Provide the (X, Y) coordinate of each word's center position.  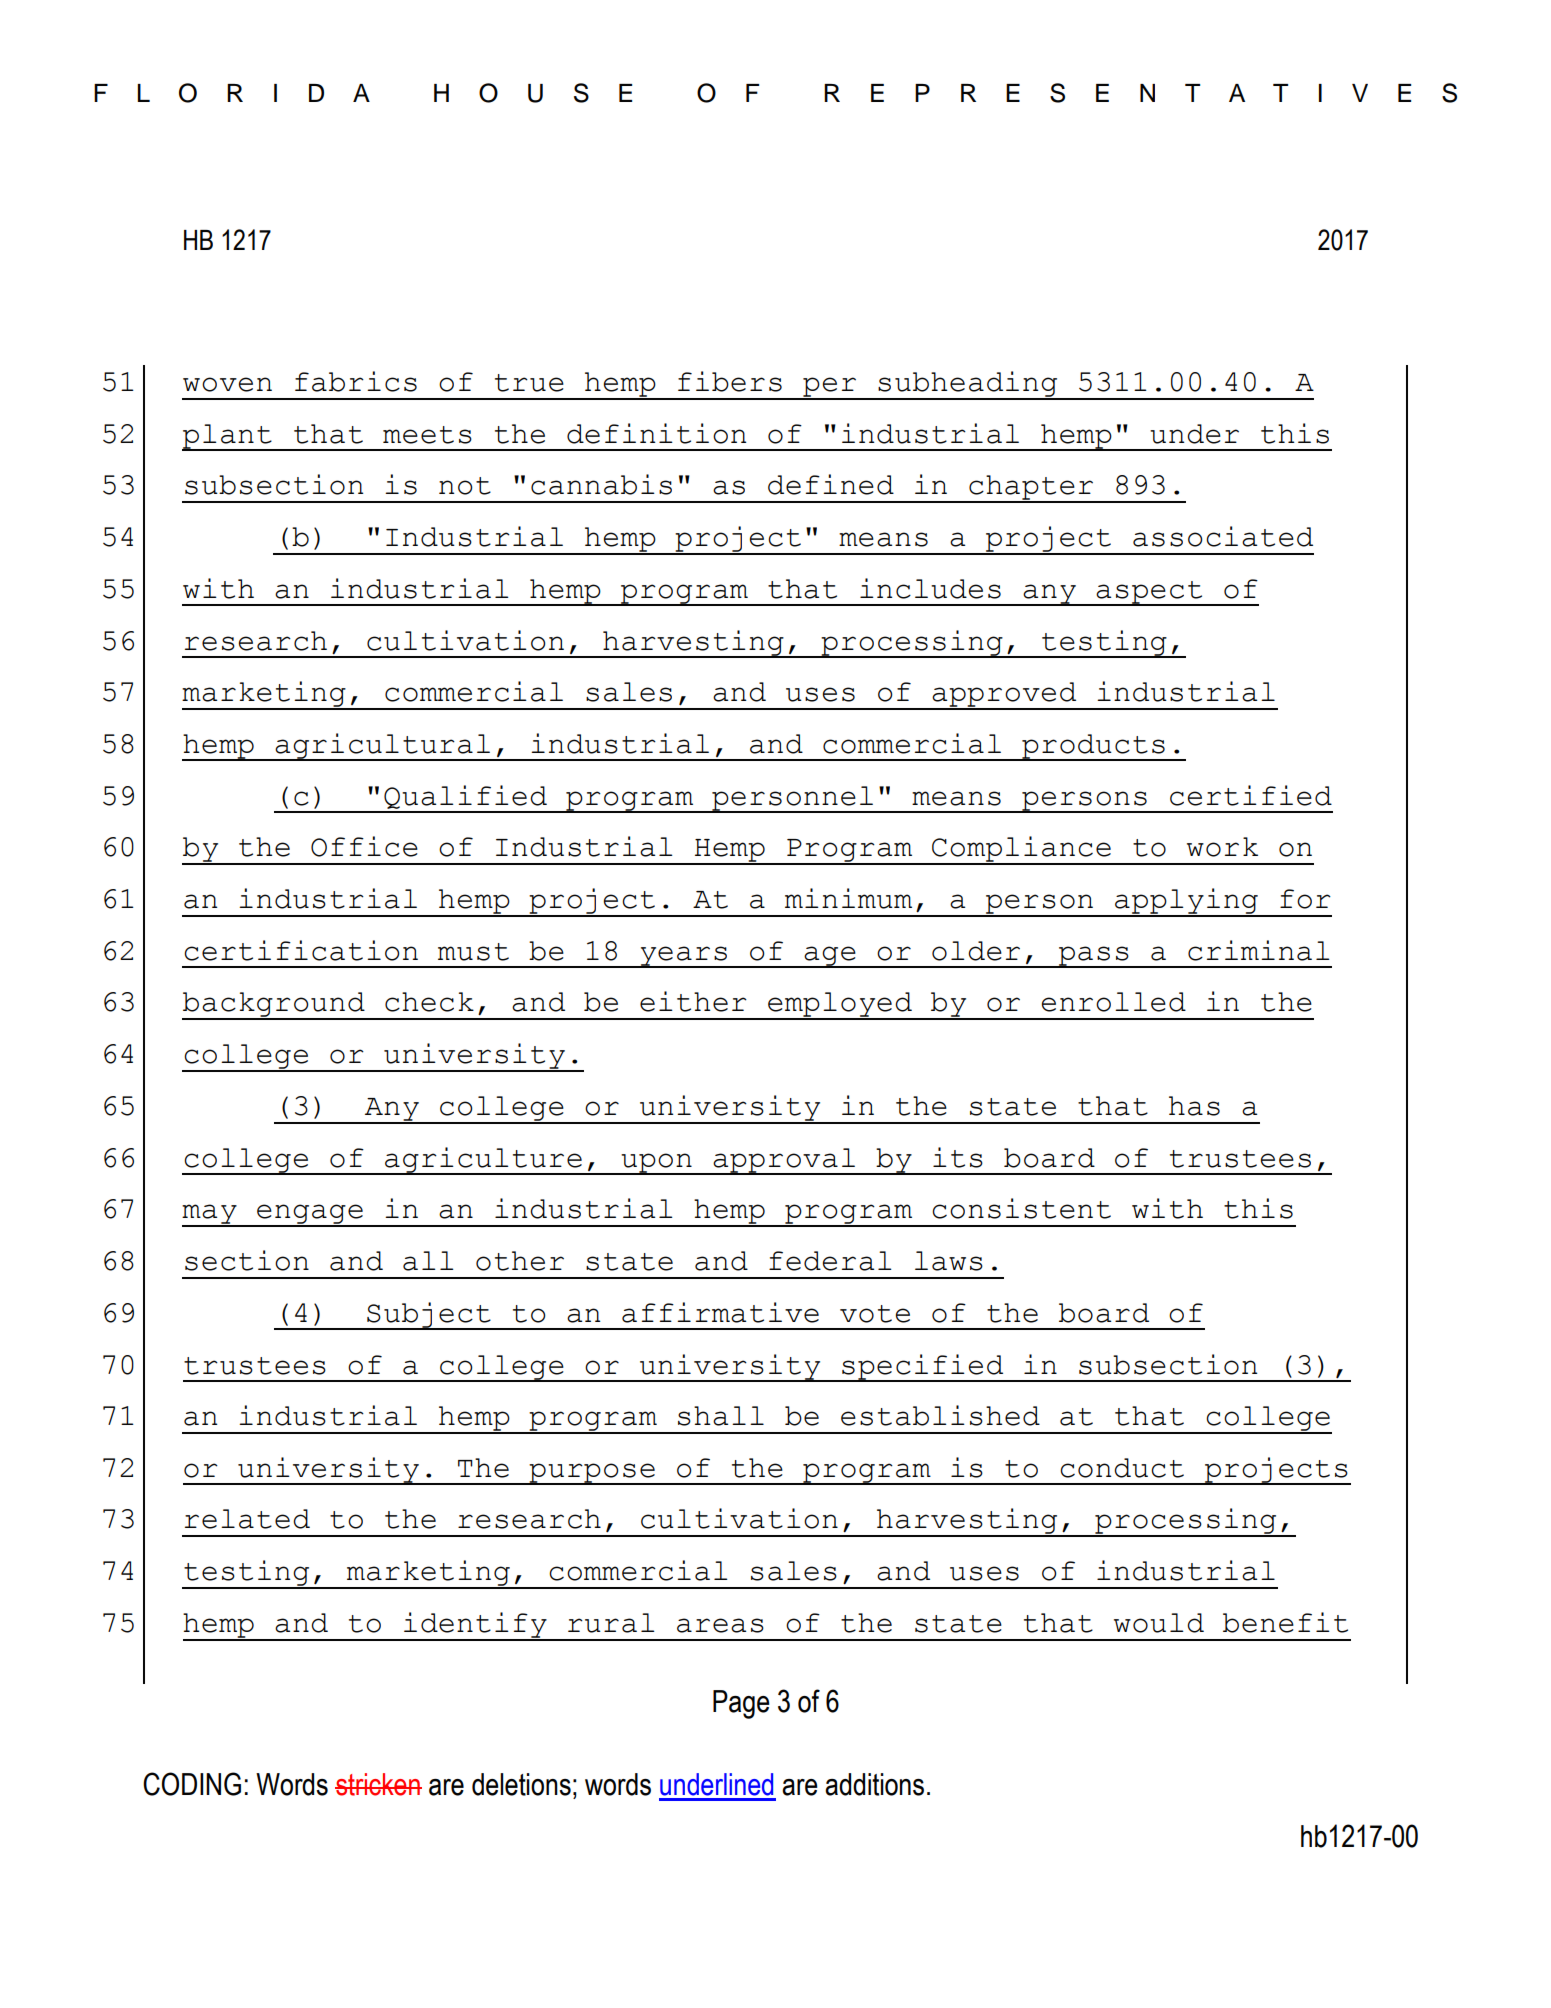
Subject (429, 1316)
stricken (378, 1784)
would (1159, 1623)
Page (741, 1704)
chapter (1031, 489)
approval (784, 1161)
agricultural (382, 747)
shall (721, 1416)
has (1194, 1106)
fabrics (356, 381)
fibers (730, 381)
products (1093, 747)
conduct (1122, 1468)
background (274, 1006)
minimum (848, 898)
